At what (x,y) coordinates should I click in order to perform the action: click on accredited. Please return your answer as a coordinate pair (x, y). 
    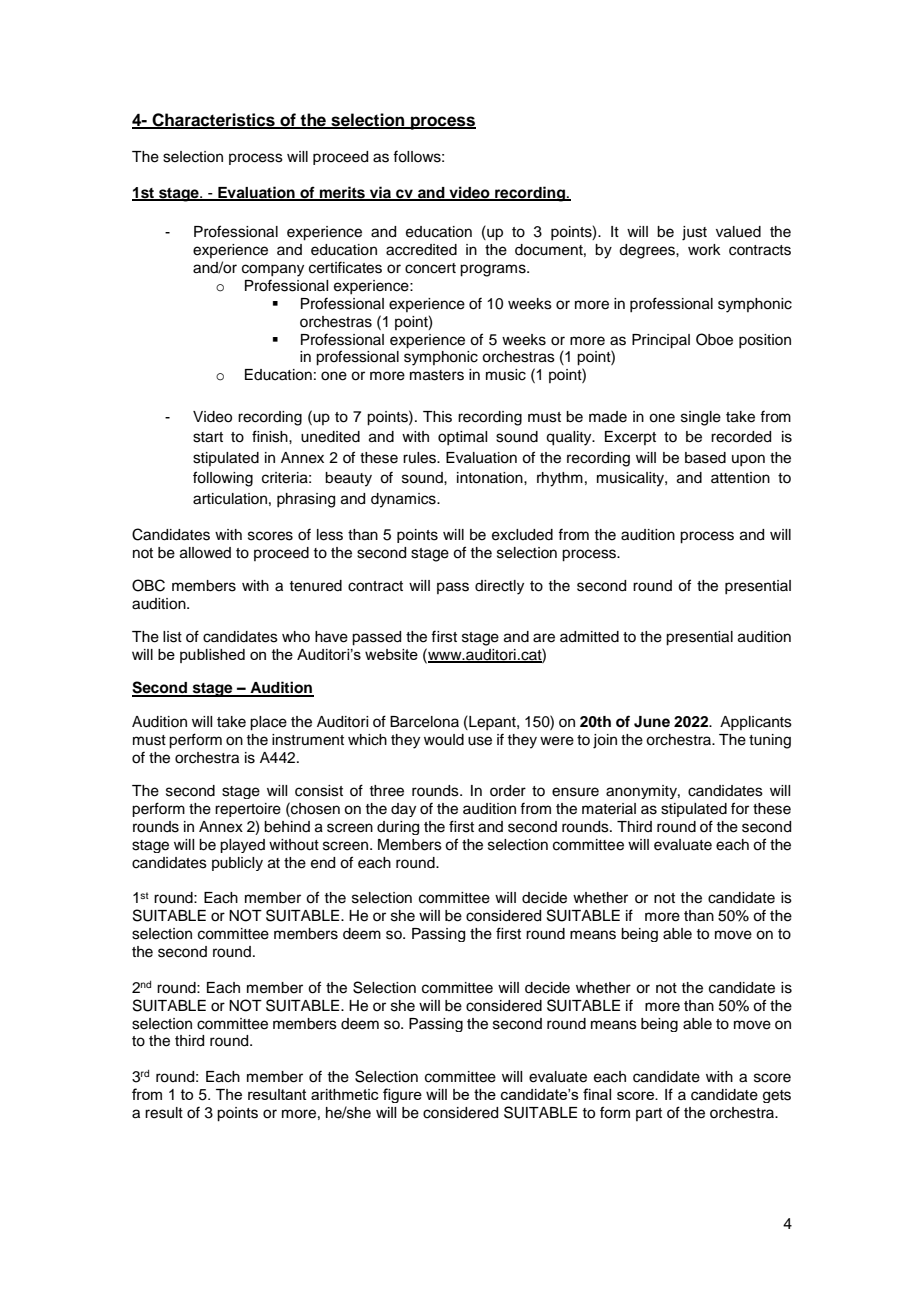
    Looking at the image, I should click on (421, 250).
